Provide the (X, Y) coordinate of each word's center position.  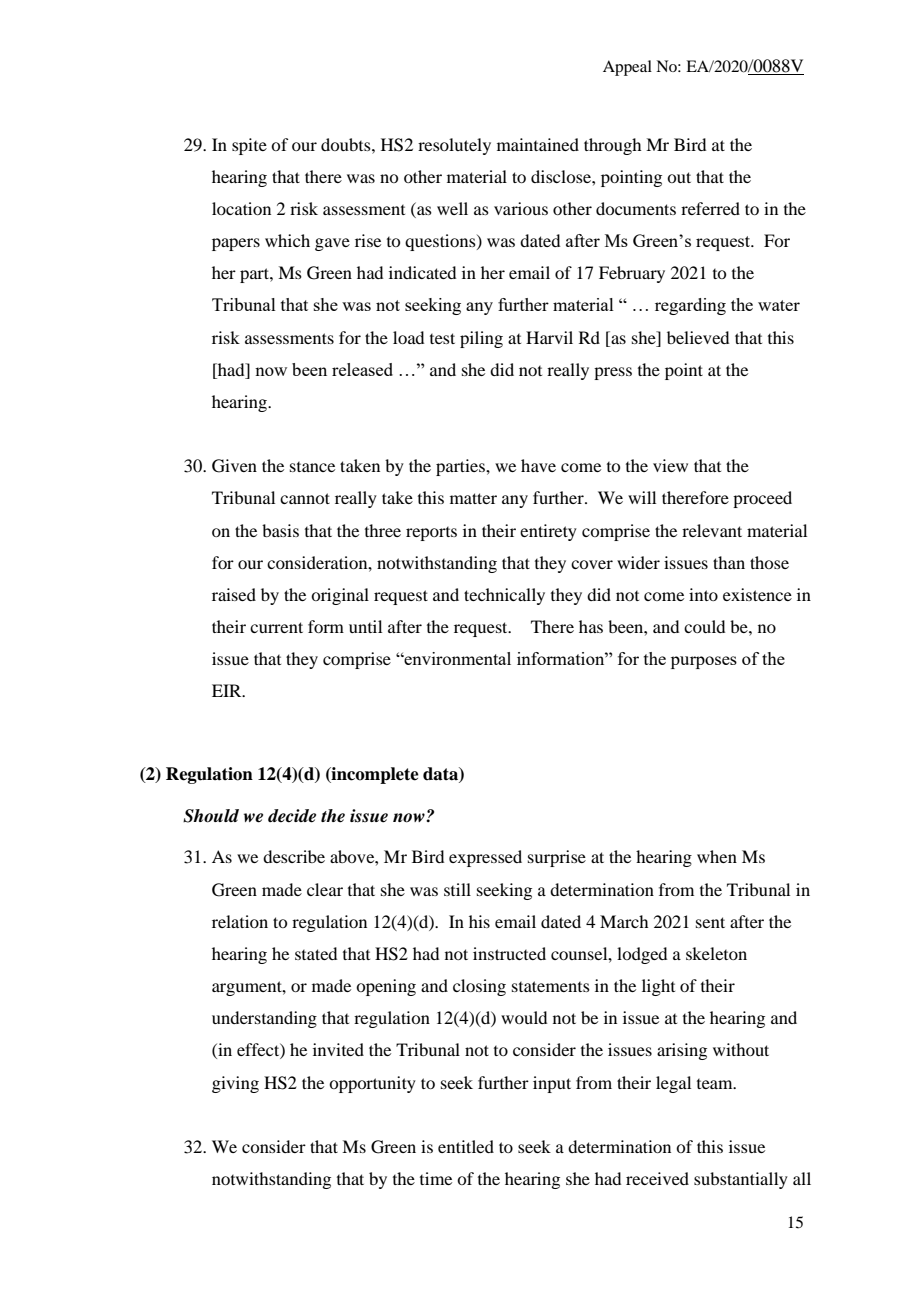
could (704, 626)
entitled (466, 1146)
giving (235, 1084)
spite (249, 146)
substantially (741, 1180)
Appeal (627, 68)
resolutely (454, 146)
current (276, 627)
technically (504, 596)
